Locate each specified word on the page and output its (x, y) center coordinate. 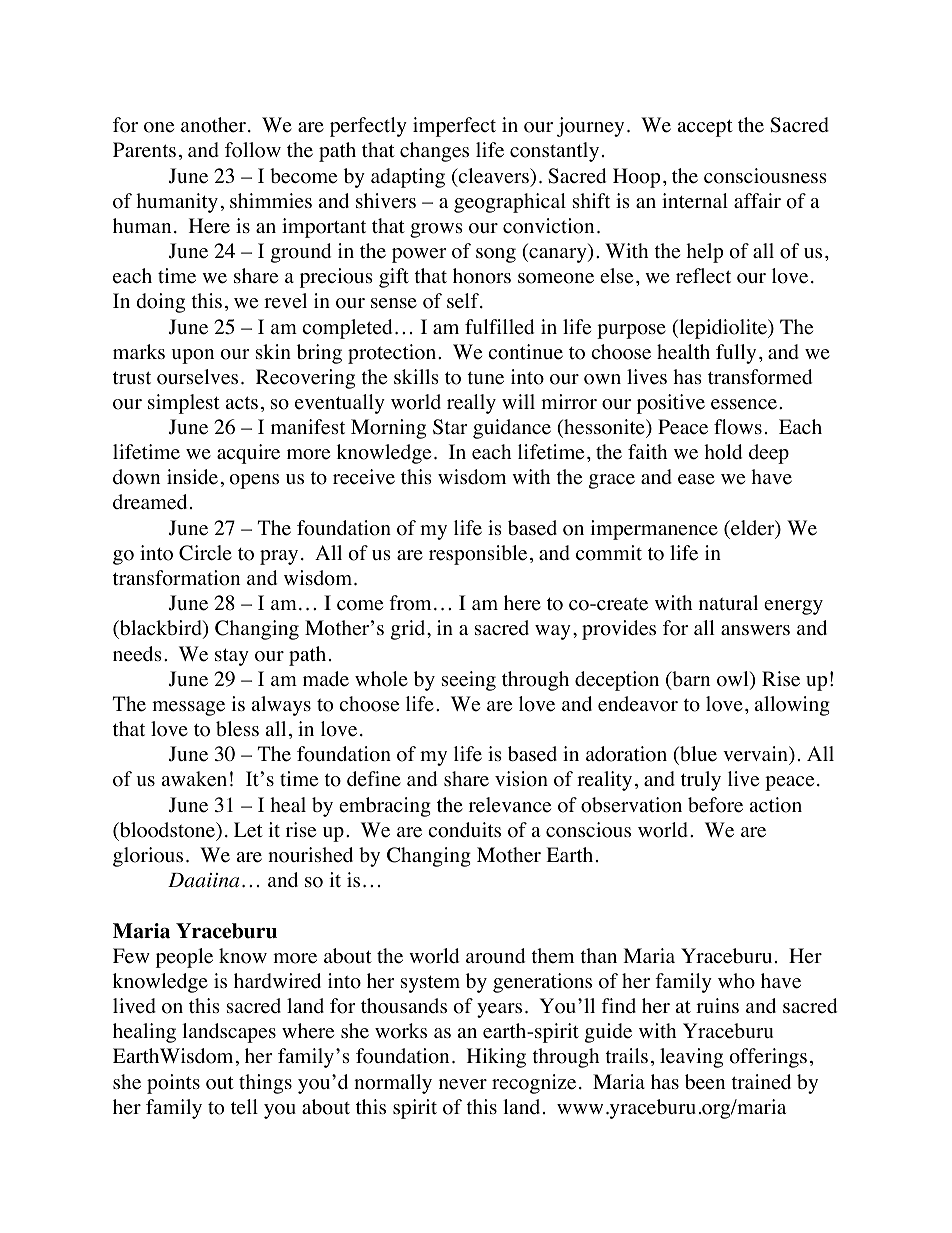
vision (521, 779)
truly (701, 781)
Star (450, 427)
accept (705, 128)
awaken (194, 779)
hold (723, 452)
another (213, 125)
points (173, 1084)
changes (434, 152)
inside (192, 477)
